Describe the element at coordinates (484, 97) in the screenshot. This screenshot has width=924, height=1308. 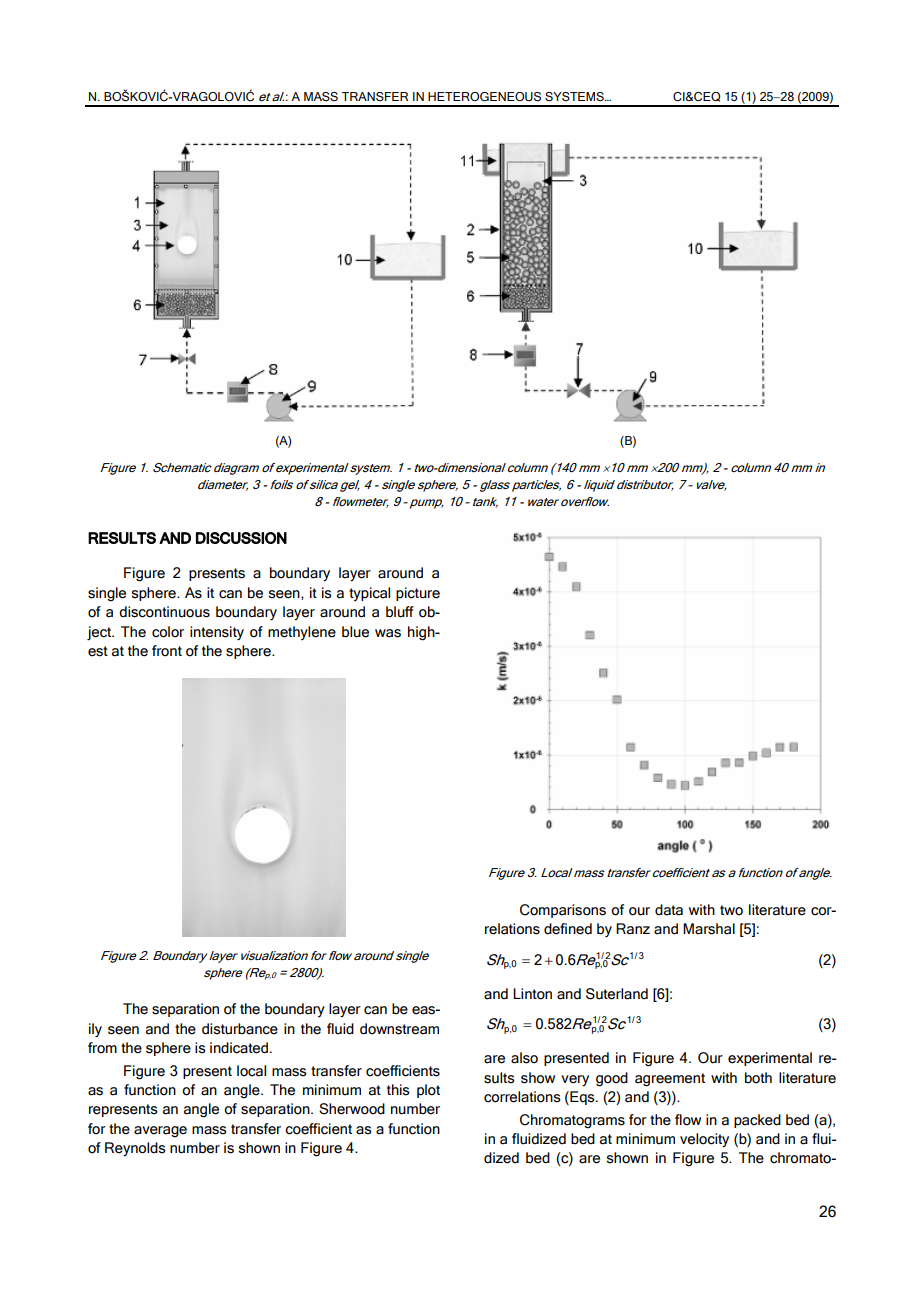
I see `HETEROGENEOUS` at that location.
